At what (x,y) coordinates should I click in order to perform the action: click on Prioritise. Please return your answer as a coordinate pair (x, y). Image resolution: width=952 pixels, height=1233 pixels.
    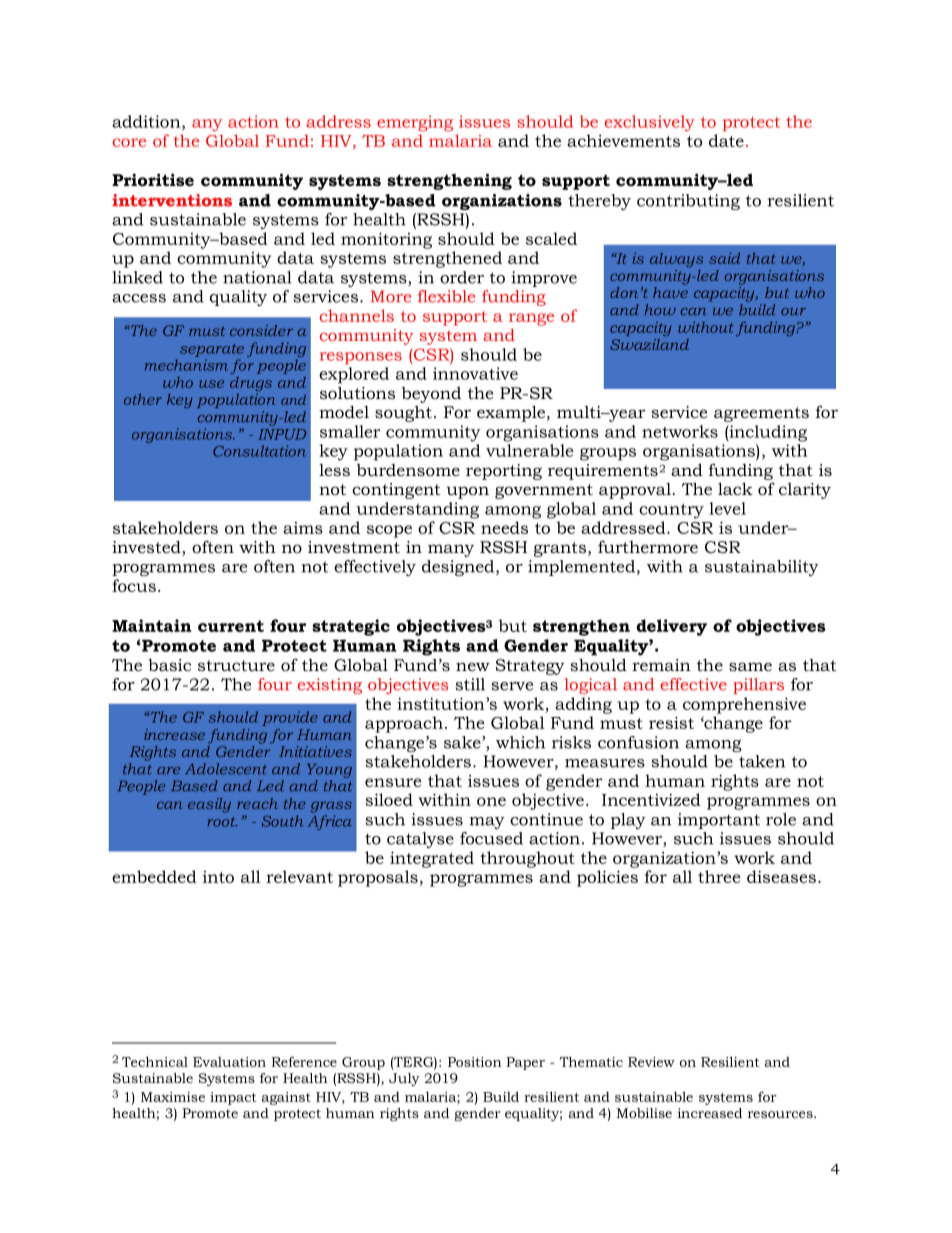
    Looking at the image, I should click on (153, 180).
